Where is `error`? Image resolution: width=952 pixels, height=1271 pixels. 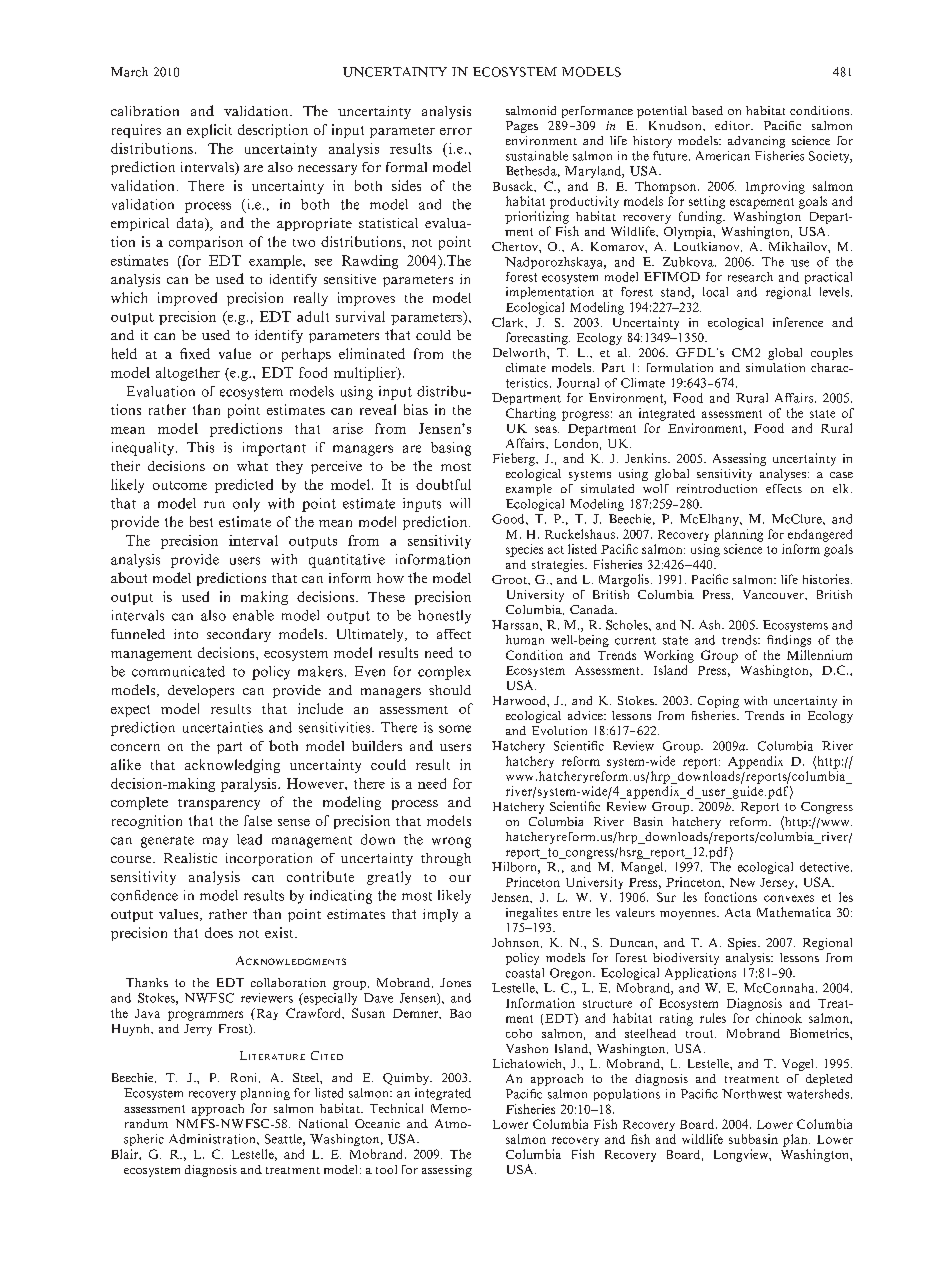
error is located at coordinates (456, 131).
